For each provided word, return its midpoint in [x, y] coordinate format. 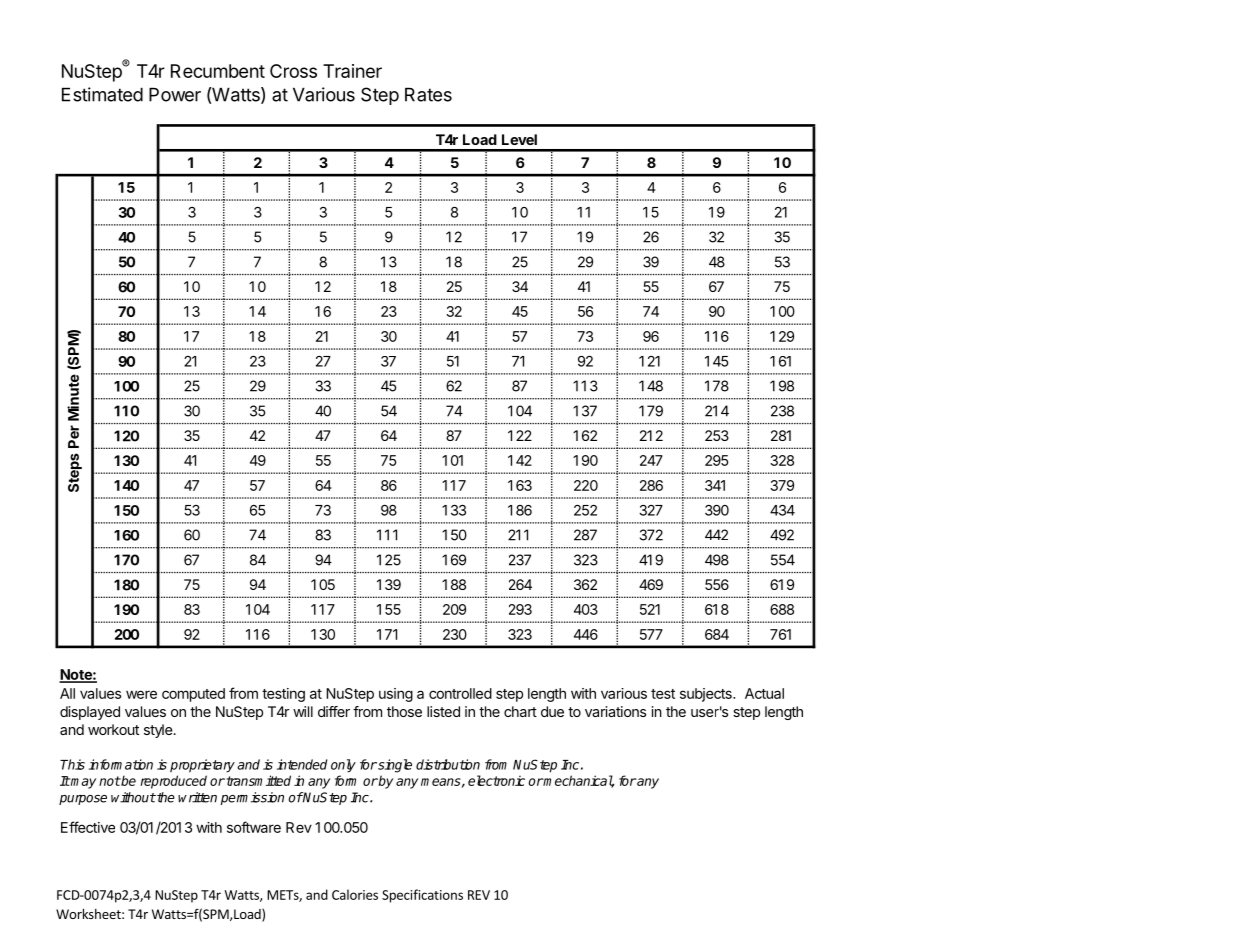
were [141, 694]
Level [519, 139]
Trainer [352, 71]
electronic [496, 780]
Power [175, 94]
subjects [707, 695]
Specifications [422, 896]
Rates [428, 94]
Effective [88, 827]
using [396, 695]
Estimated [102, 94]
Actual [764, 693]
